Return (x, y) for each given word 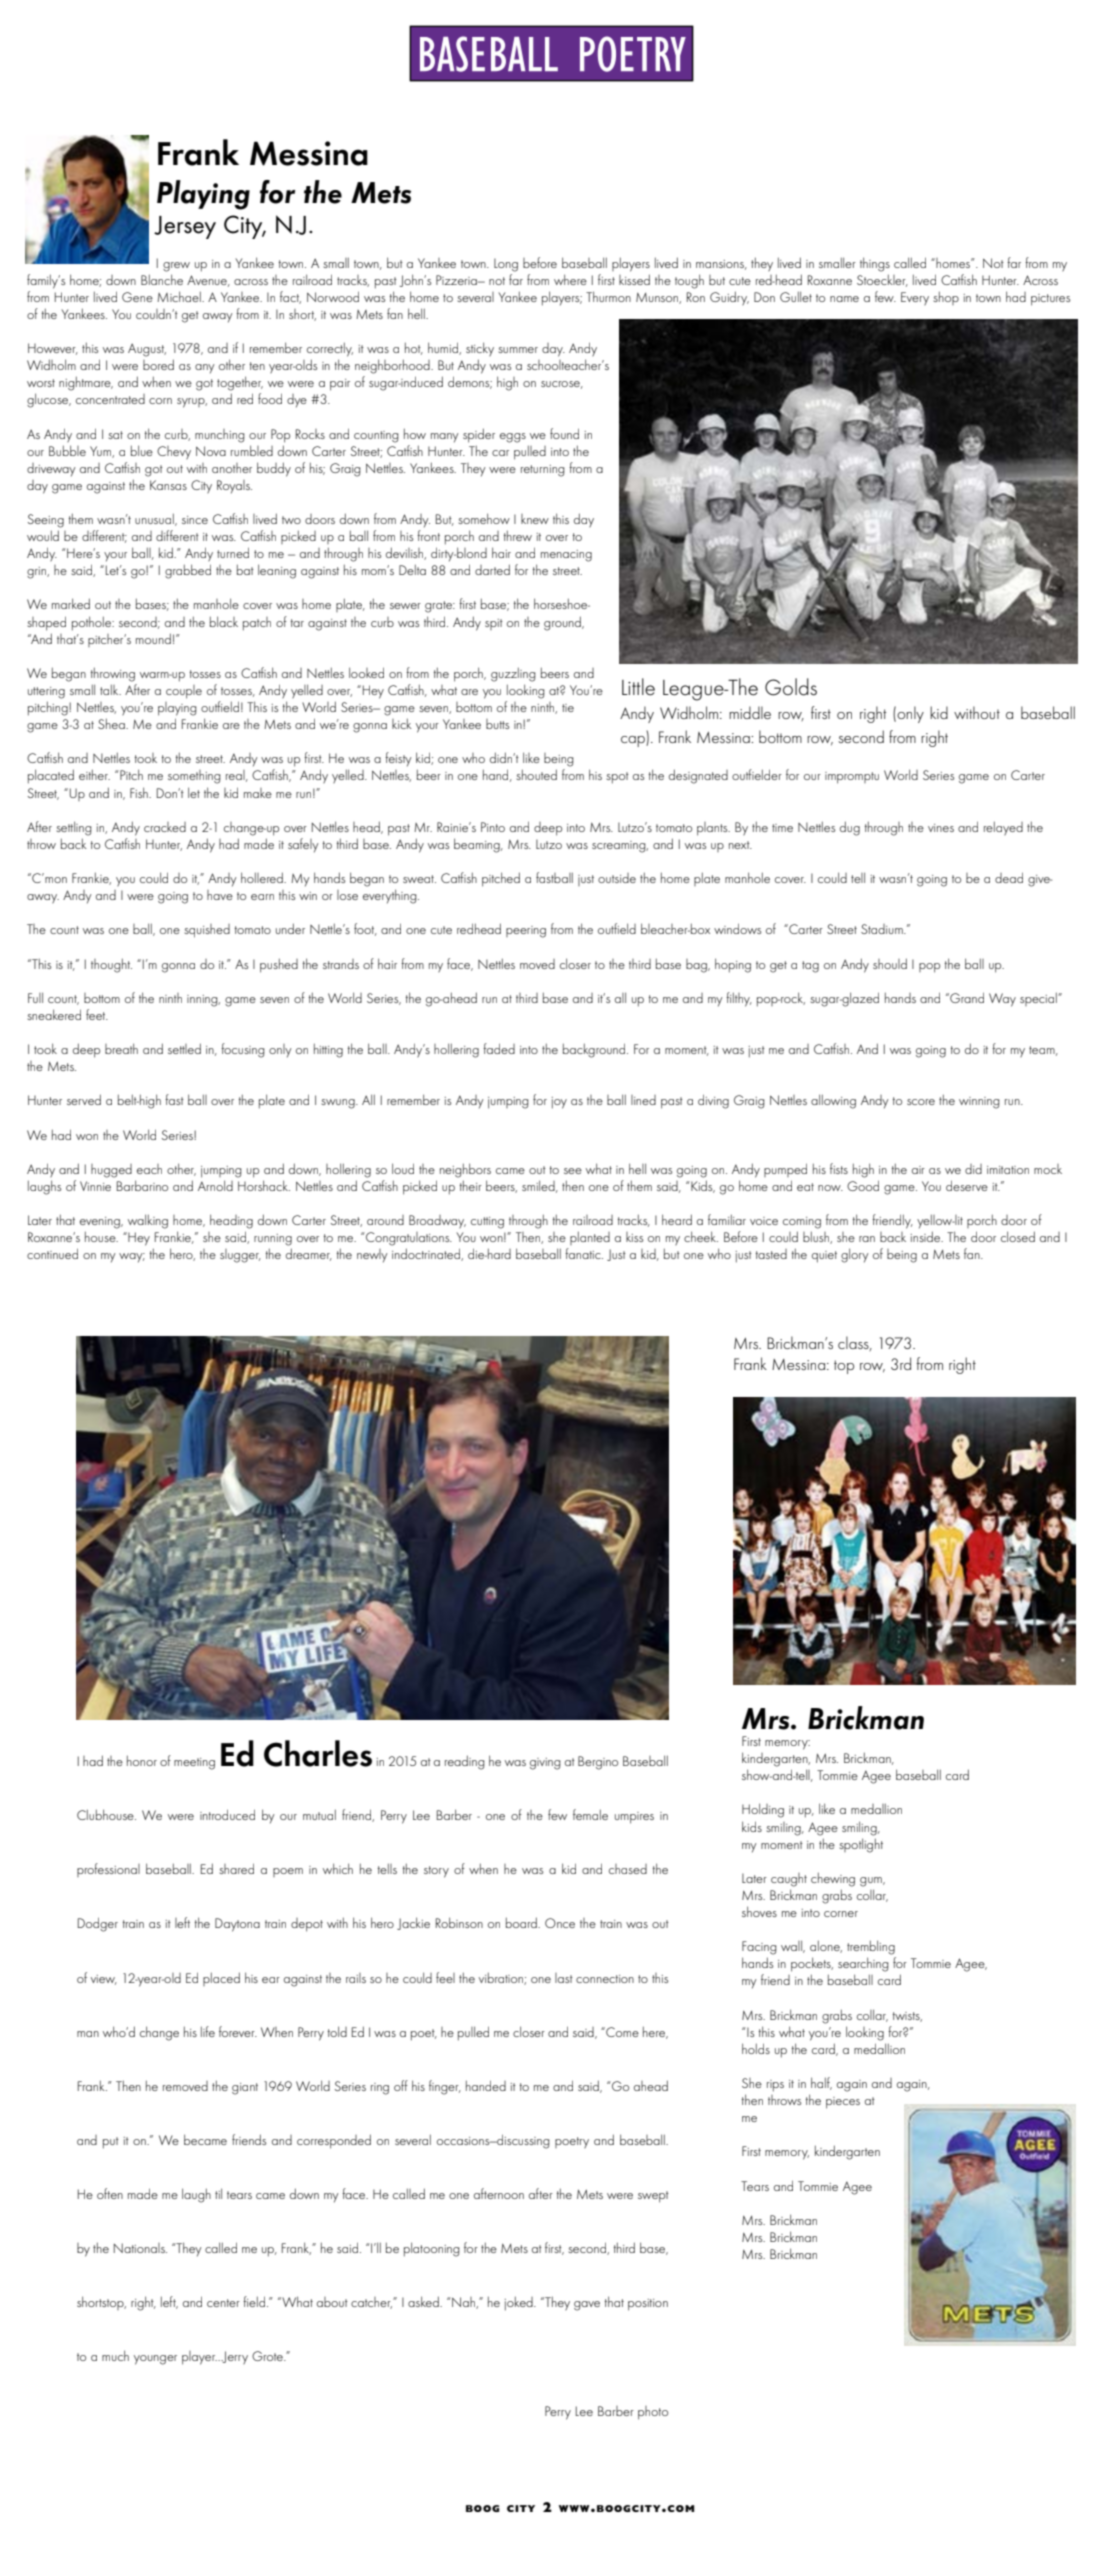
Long (506, 265)
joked (520, 2303)
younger (155, 2360)
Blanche (162, 279)
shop (946, 298)
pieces (843, 2103)
